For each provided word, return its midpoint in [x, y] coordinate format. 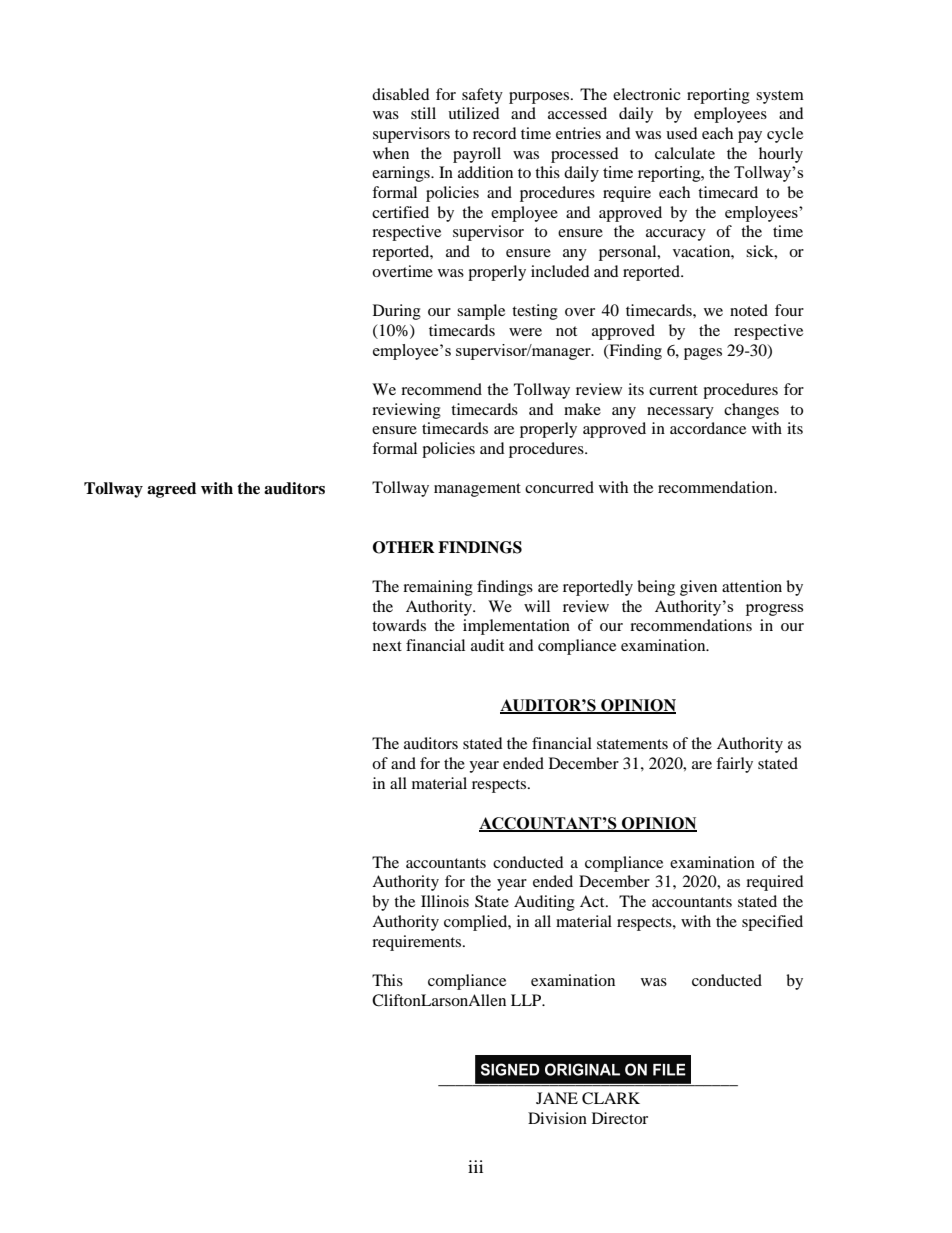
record [495, 133]
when [391, 153]
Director [620, 1118]
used [682, 133]
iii [475, 1166]
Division [557, 1118]
